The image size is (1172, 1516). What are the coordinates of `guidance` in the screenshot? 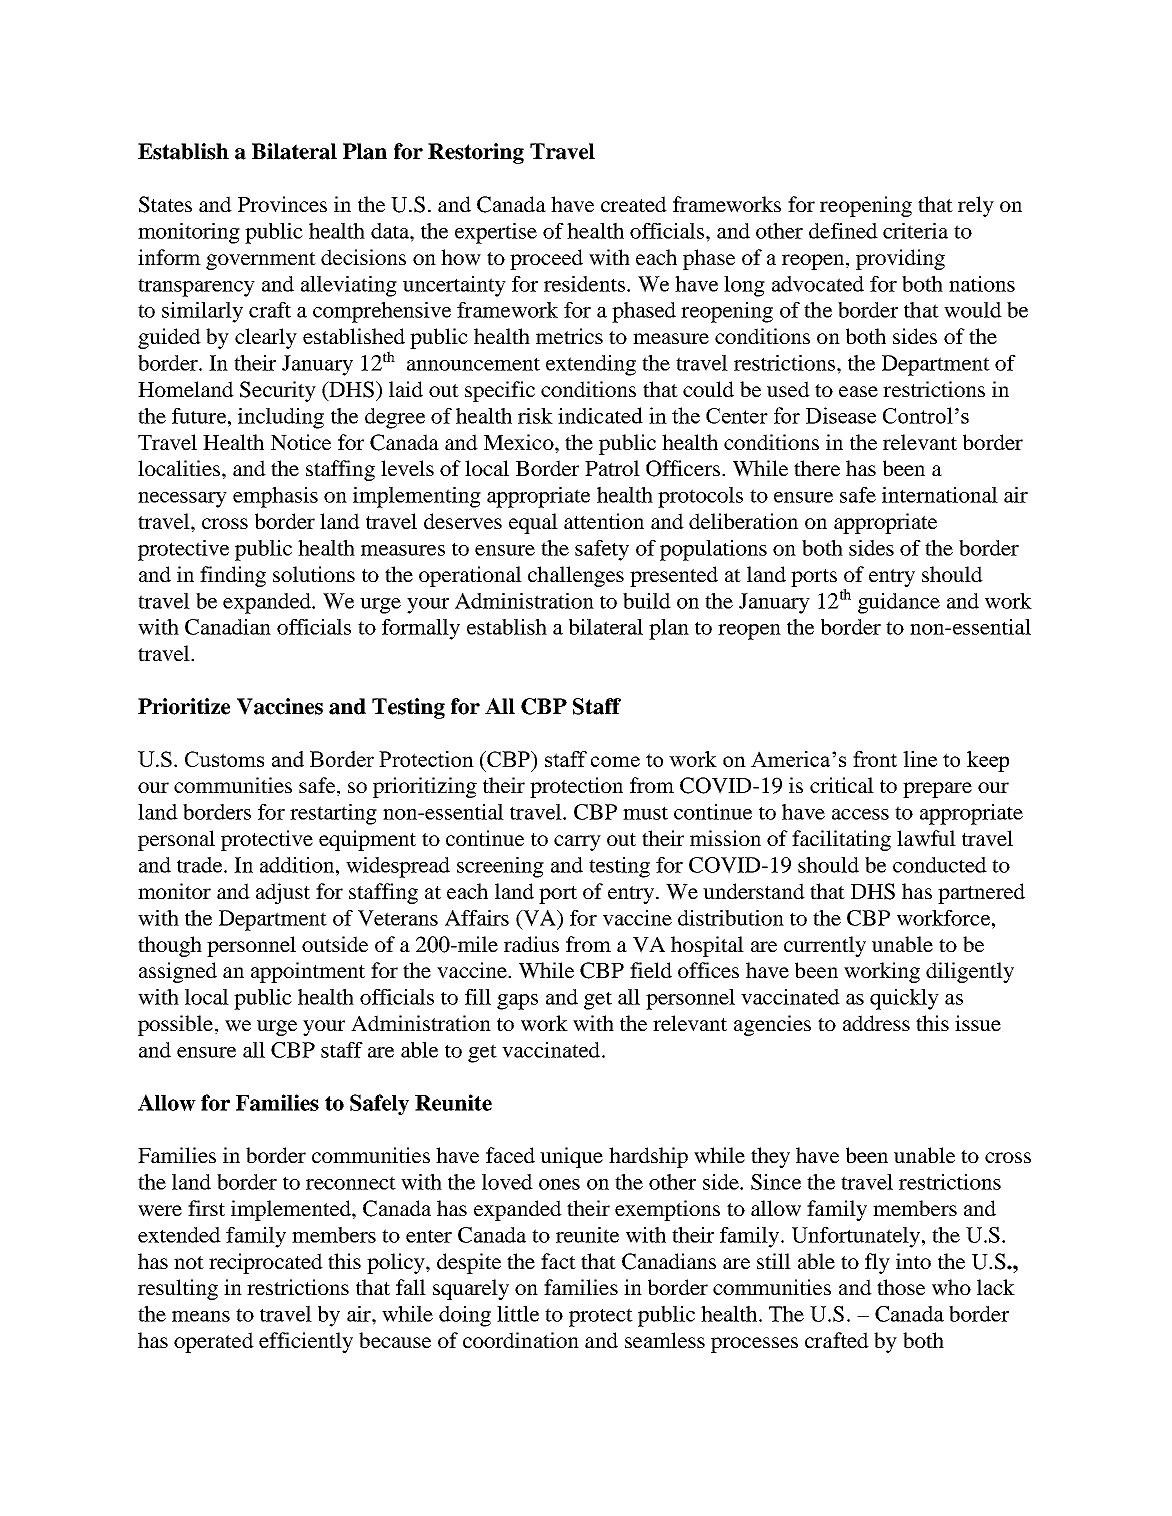 It's located at (899, 603).
